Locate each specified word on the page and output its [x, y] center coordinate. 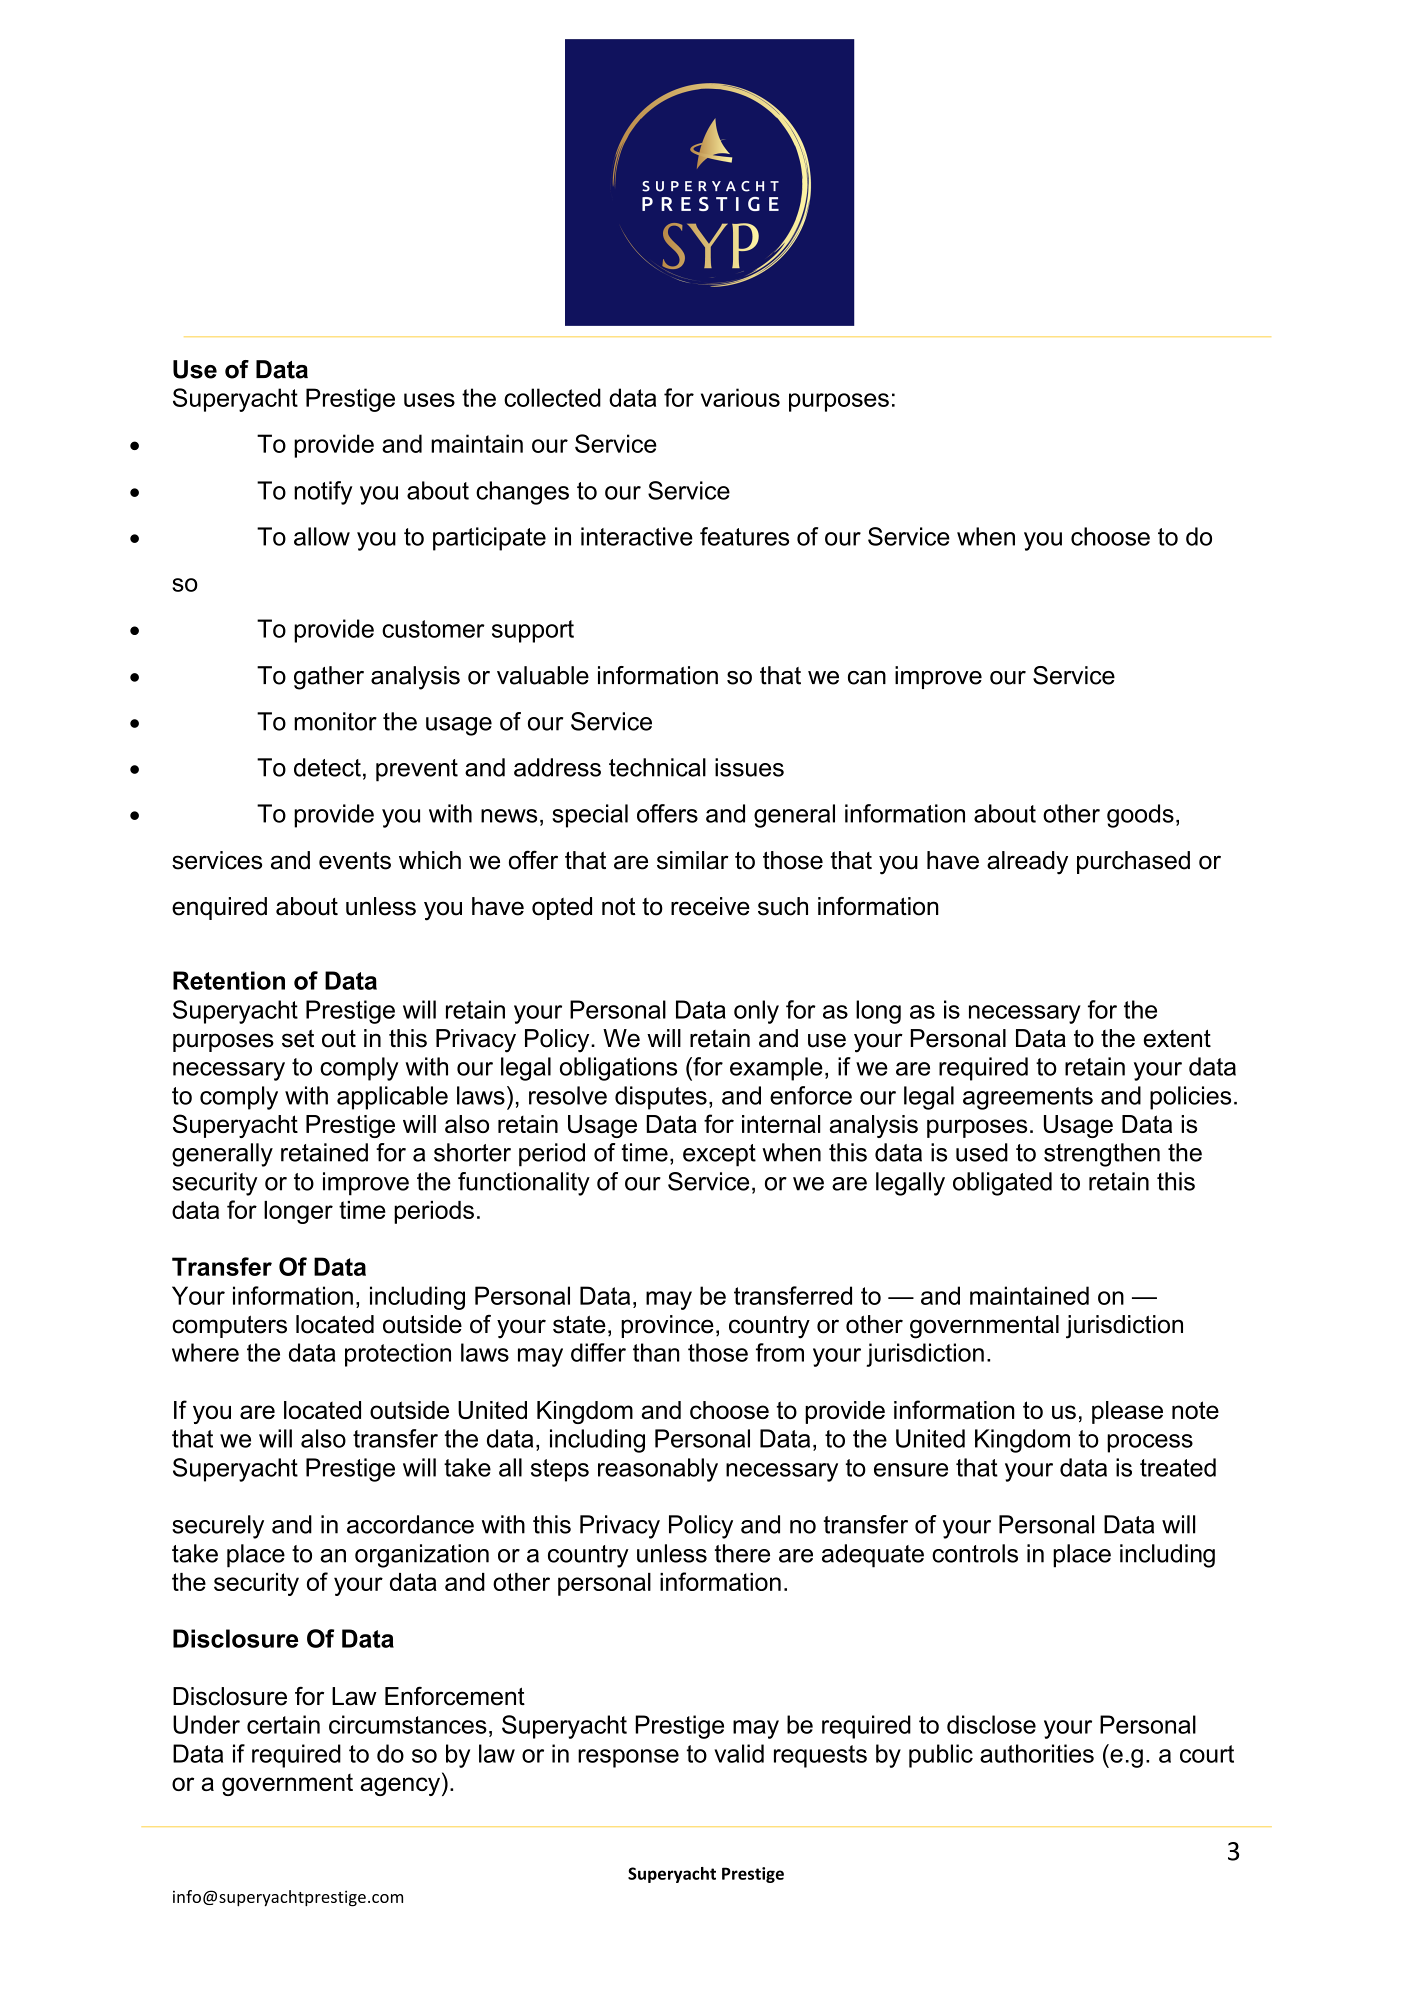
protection [398, 1355]
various [740, 397]
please [1127, 1412]
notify [323, 493]
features [744, 536]
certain [283, 1724]
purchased [1133, 862]
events [355, 860]
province [667, 1326]
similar [693, 860]
